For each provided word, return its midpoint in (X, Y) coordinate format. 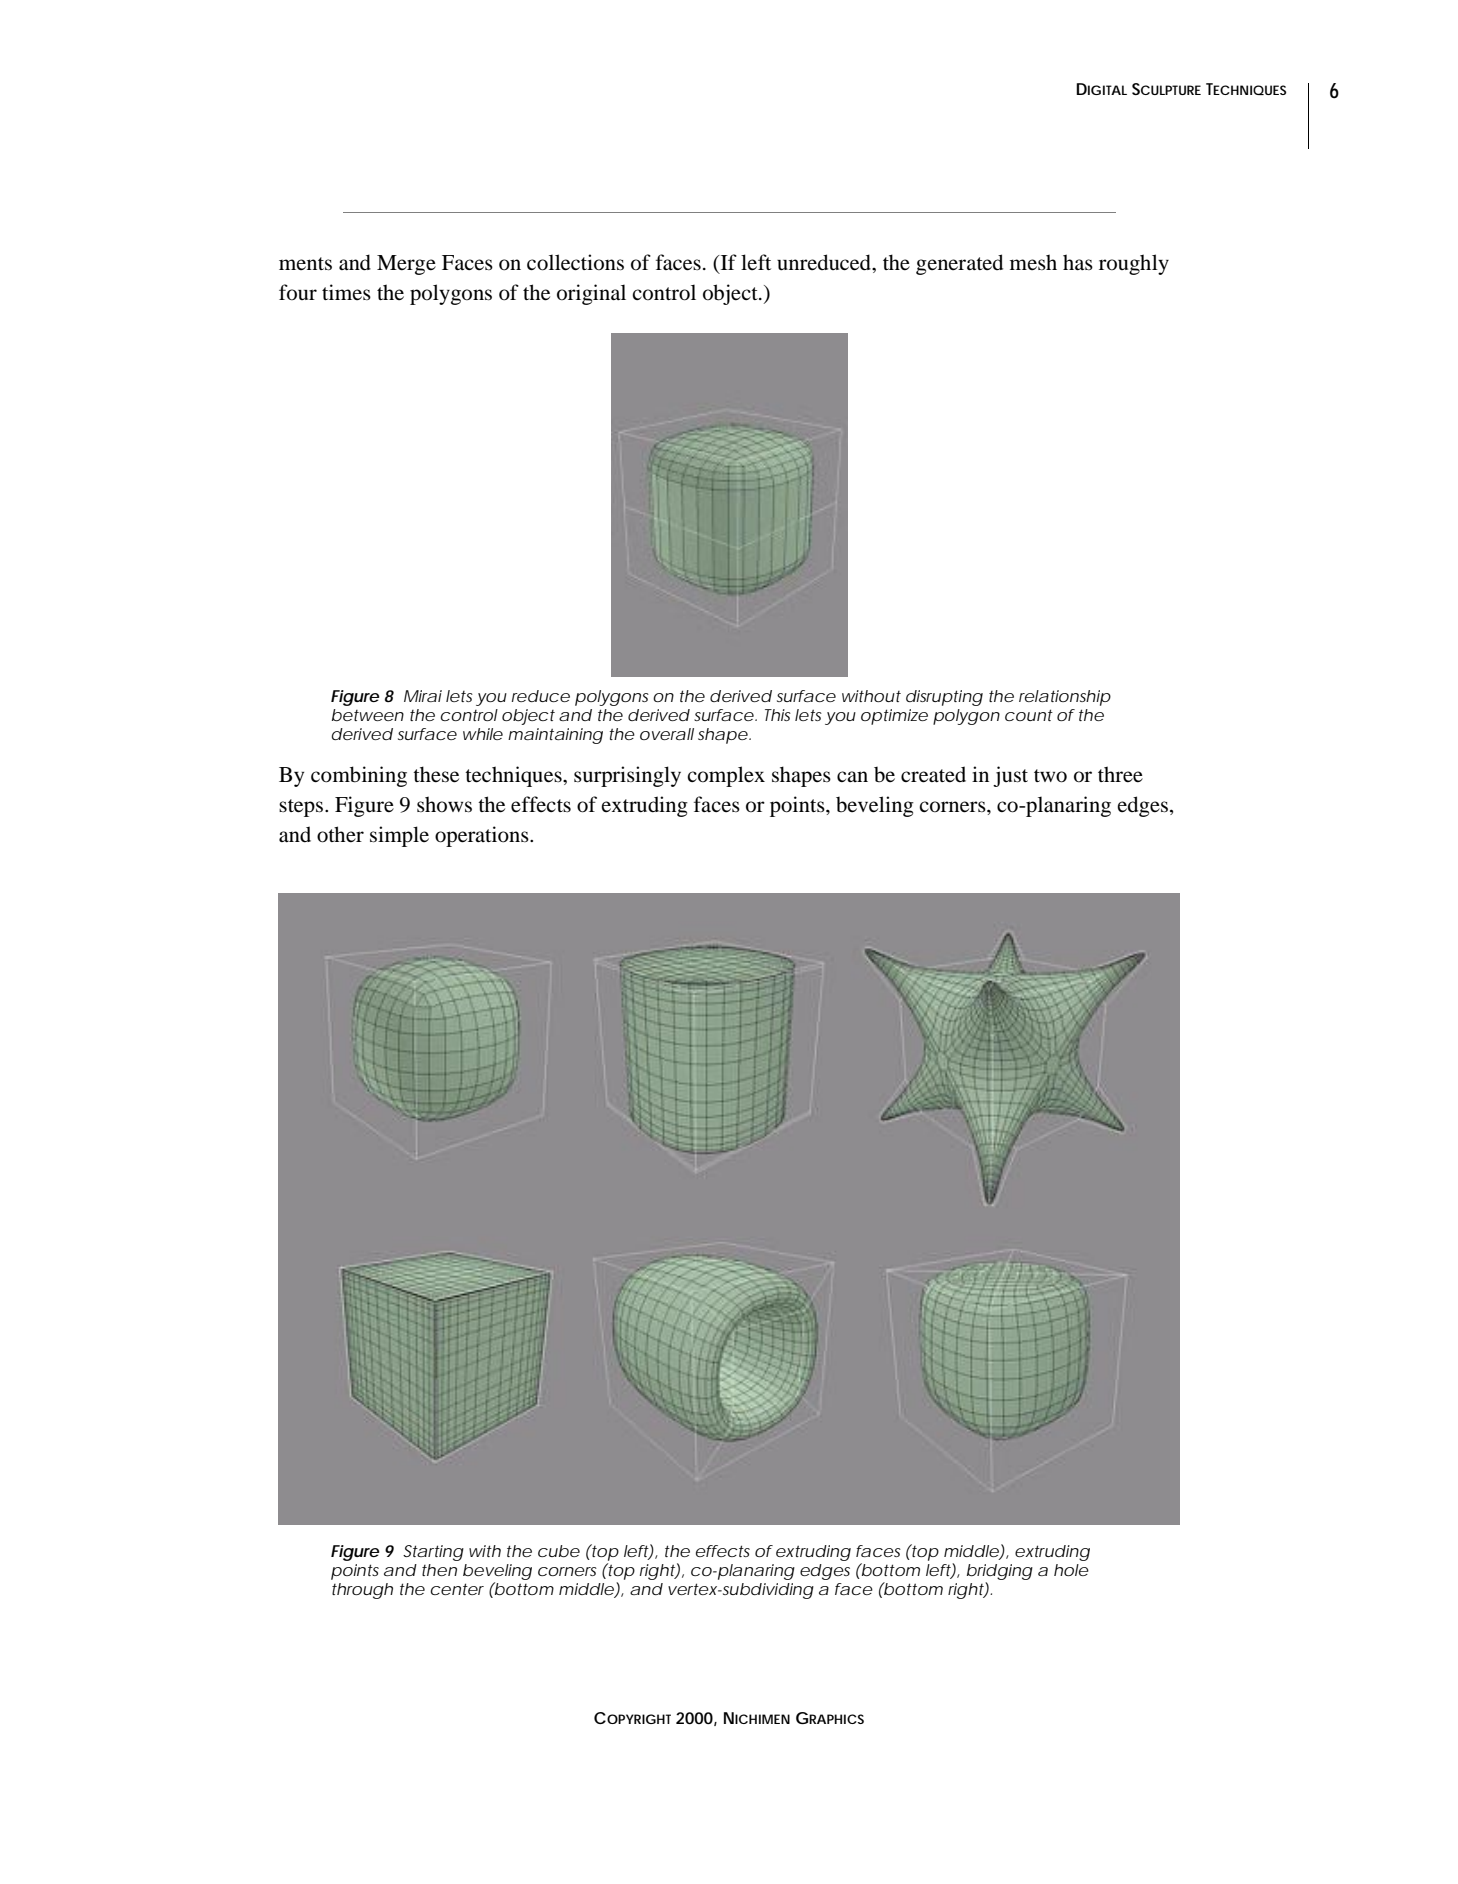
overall (667, 734)
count (1029, 715)
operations (483, 836)
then (439, 1570)
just (1010, 776)
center (457, 1589)
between (368, 715)
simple (399, 836)
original (591, 294)
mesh (1033, 262)
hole (1071, 1570)
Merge (406, 265)
